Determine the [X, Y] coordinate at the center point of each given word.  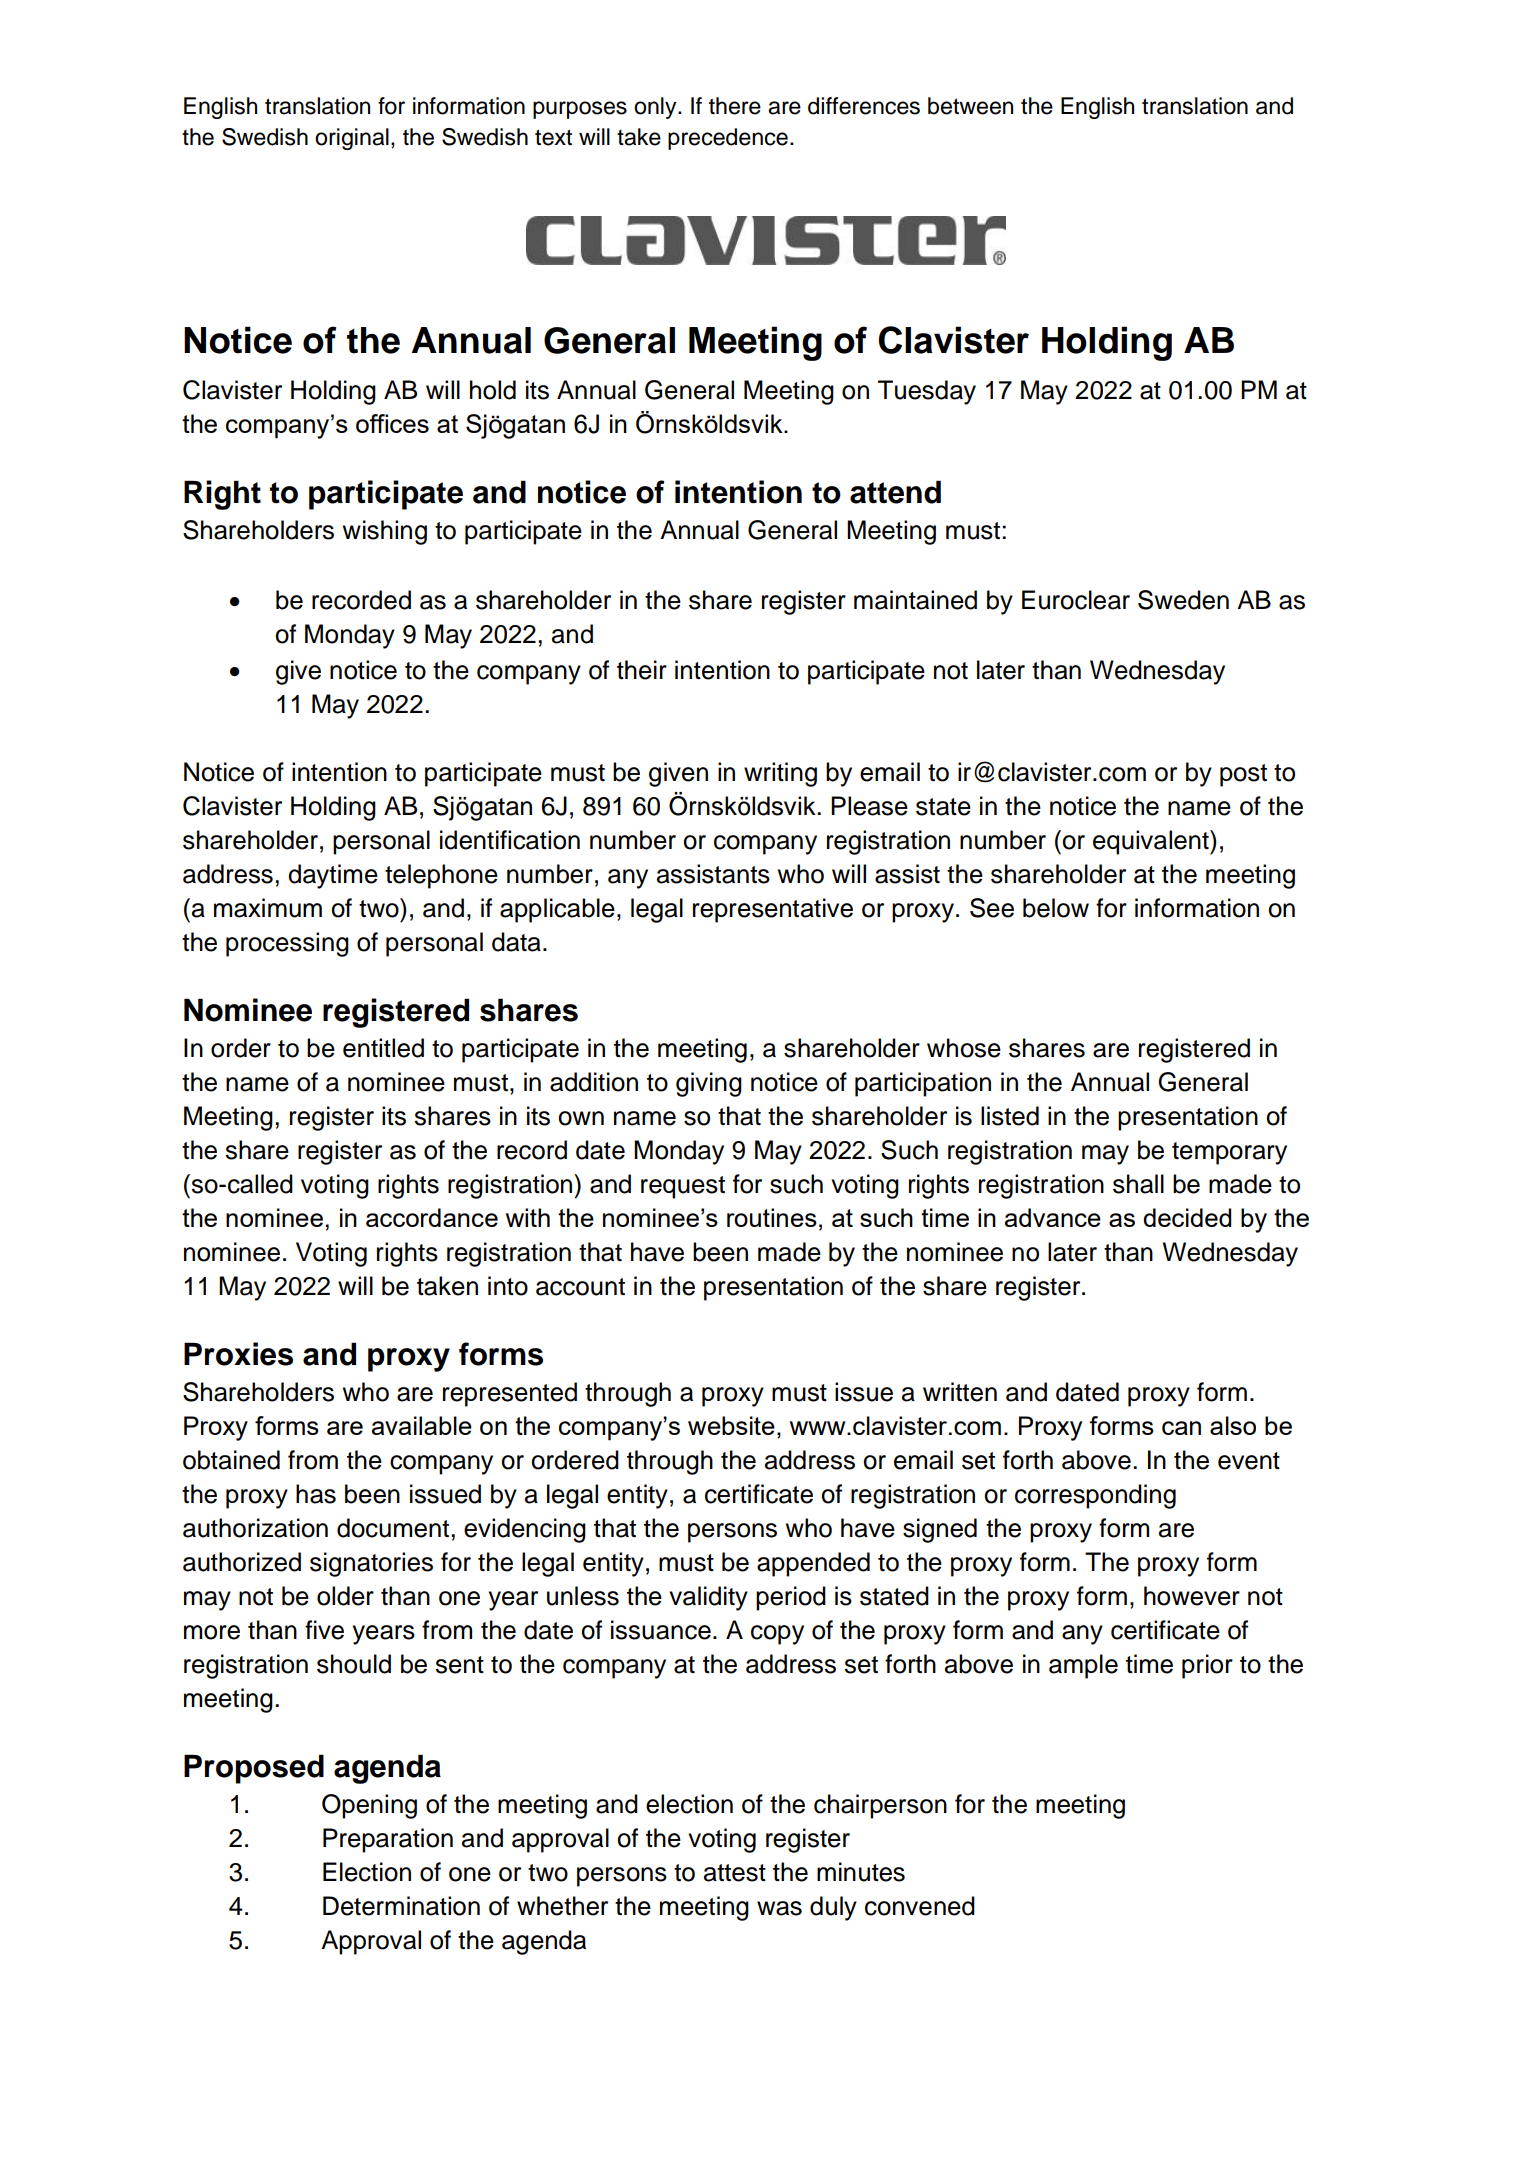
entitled [383, 1048]
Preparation [388, 1840]
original [352, 139]
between [970, 106]
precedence [728, 139]
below [1056, 908]
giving [709, 1084]
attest [735, 1873]
